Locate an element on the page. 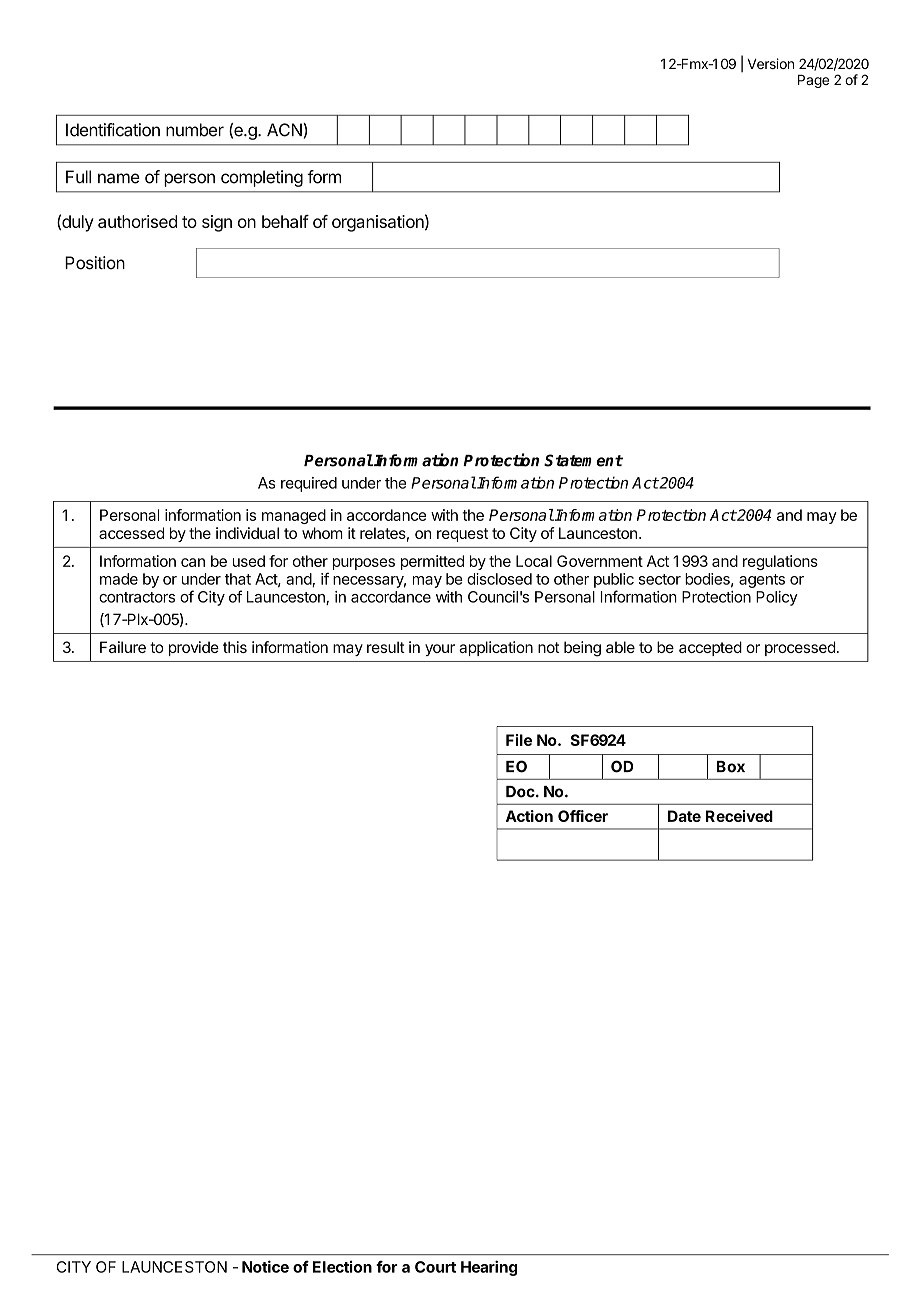  Version is located at coordinates (770, 63).
